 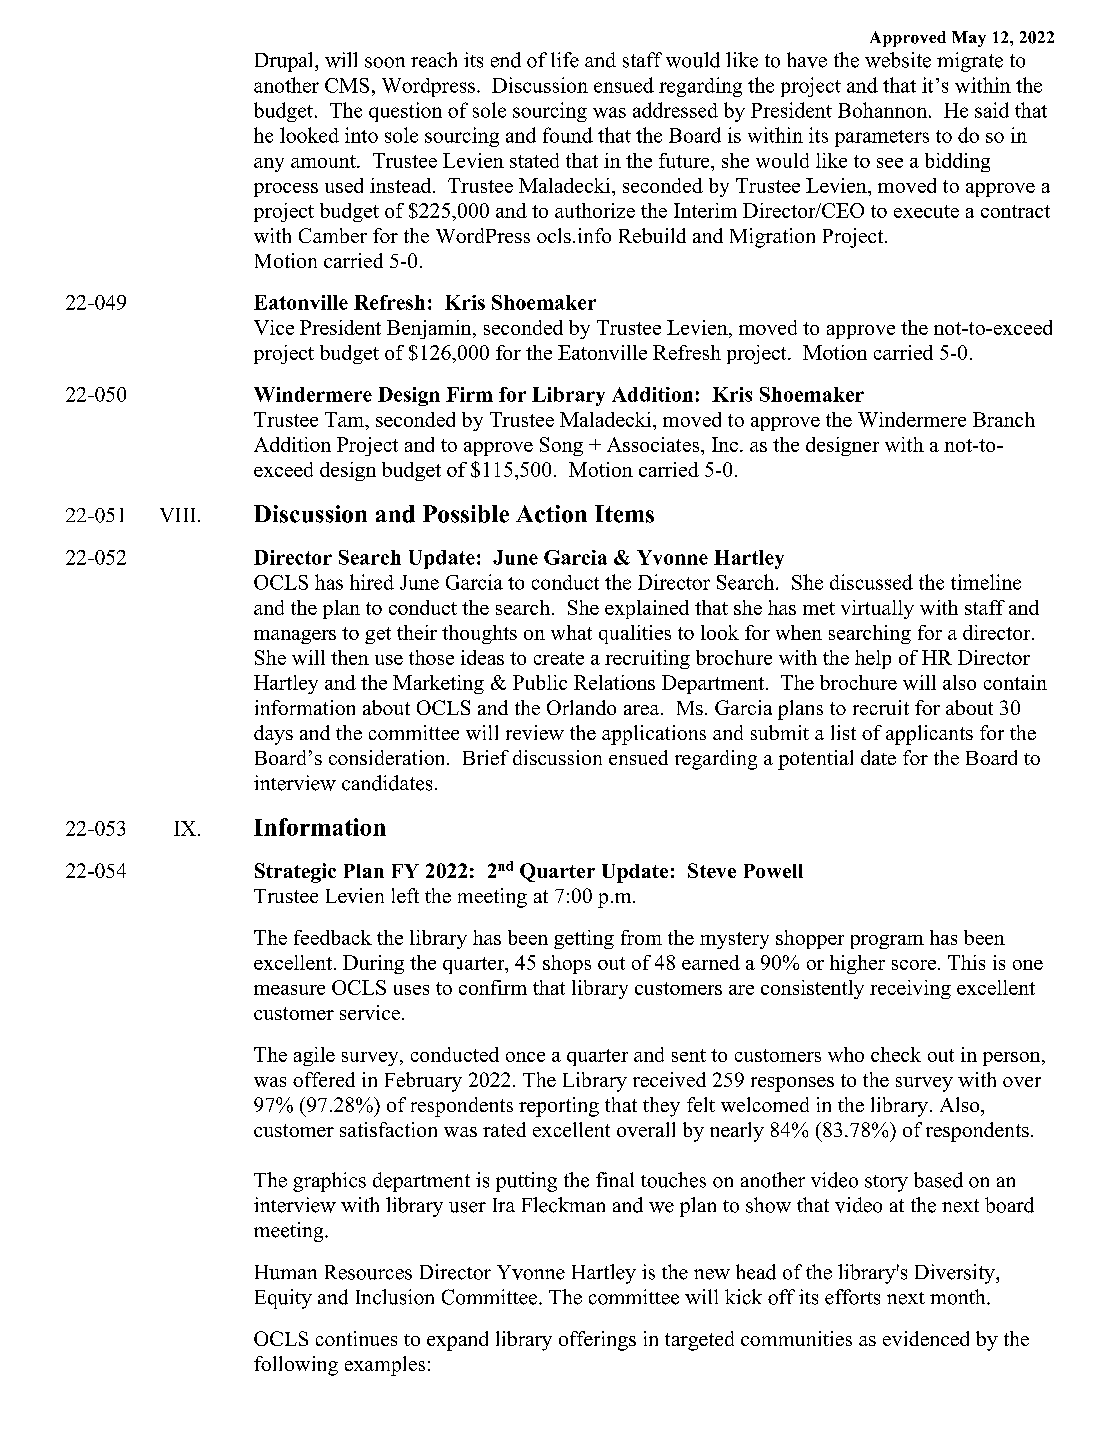 What do you see at coordinates (581, 707) in the screenshot?
I see `Orlando` at bounding box center [581, 707].
